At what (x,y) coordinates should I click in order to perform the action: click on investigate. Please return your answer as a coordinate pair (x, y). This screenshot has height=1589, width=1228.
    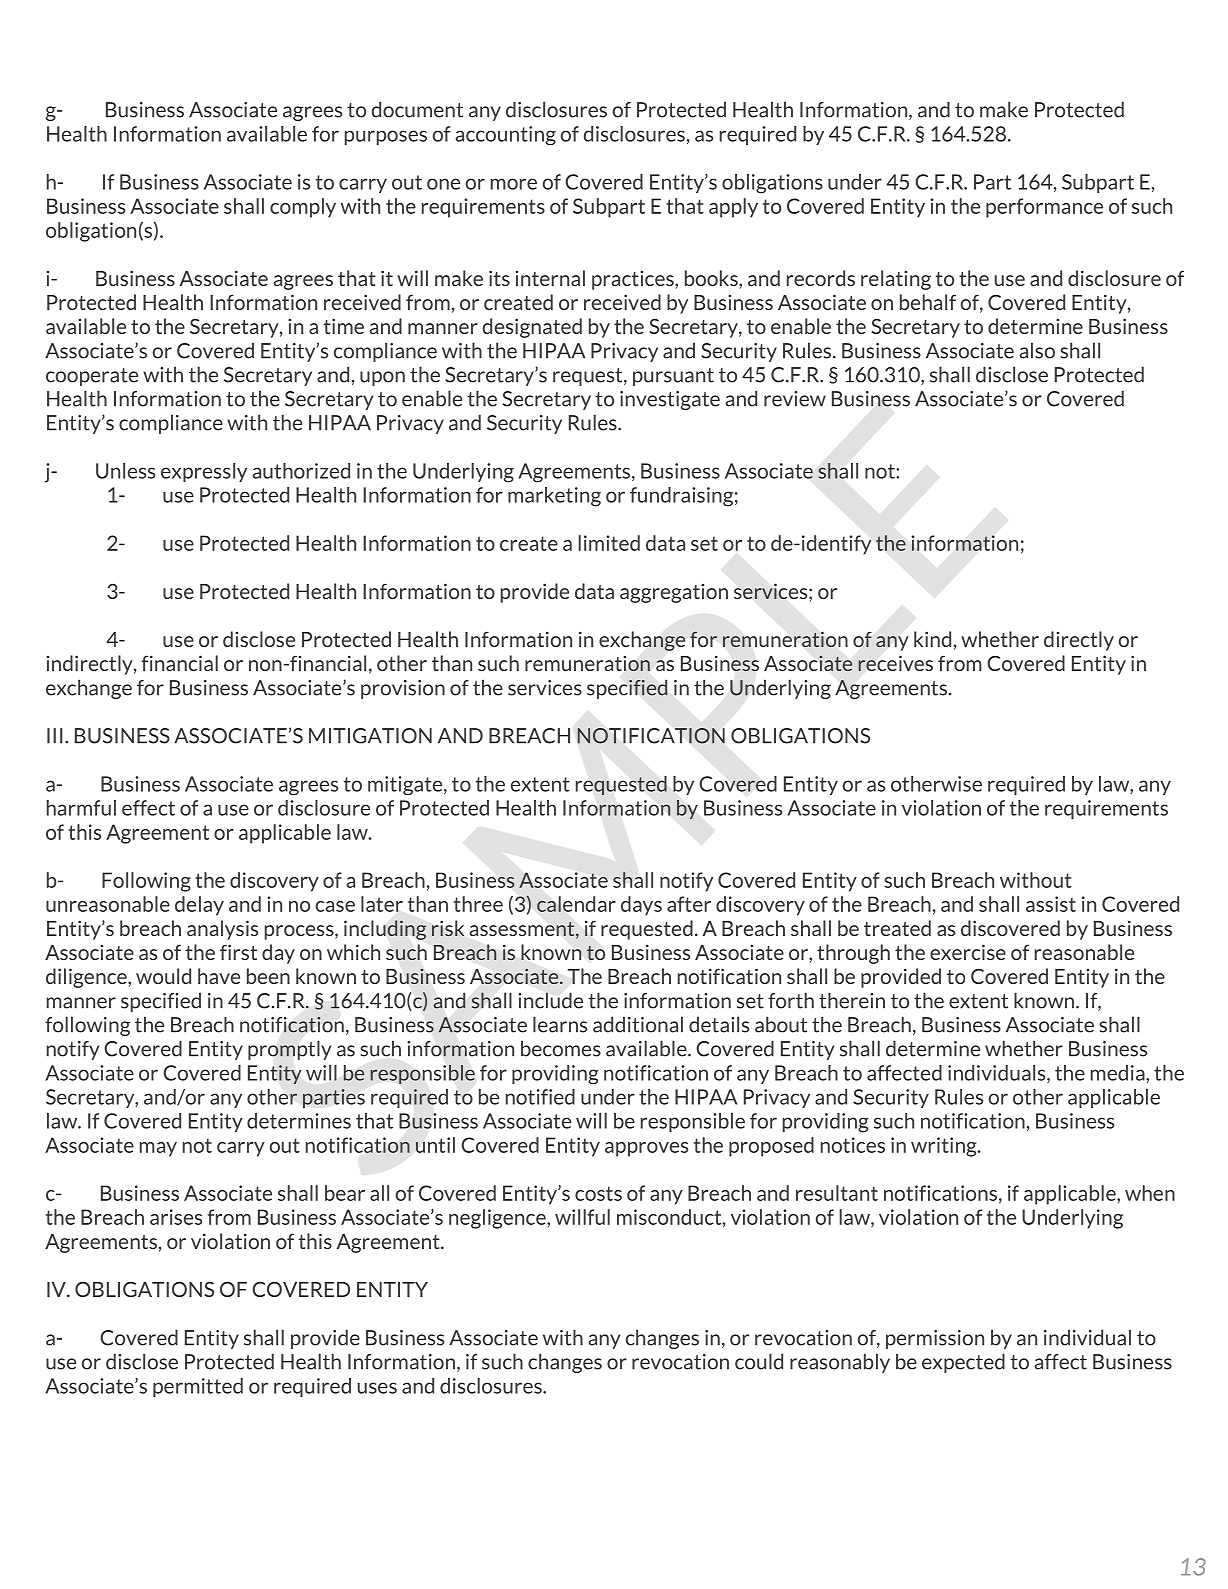
    Looking at the image, I should click on (670, 400).
